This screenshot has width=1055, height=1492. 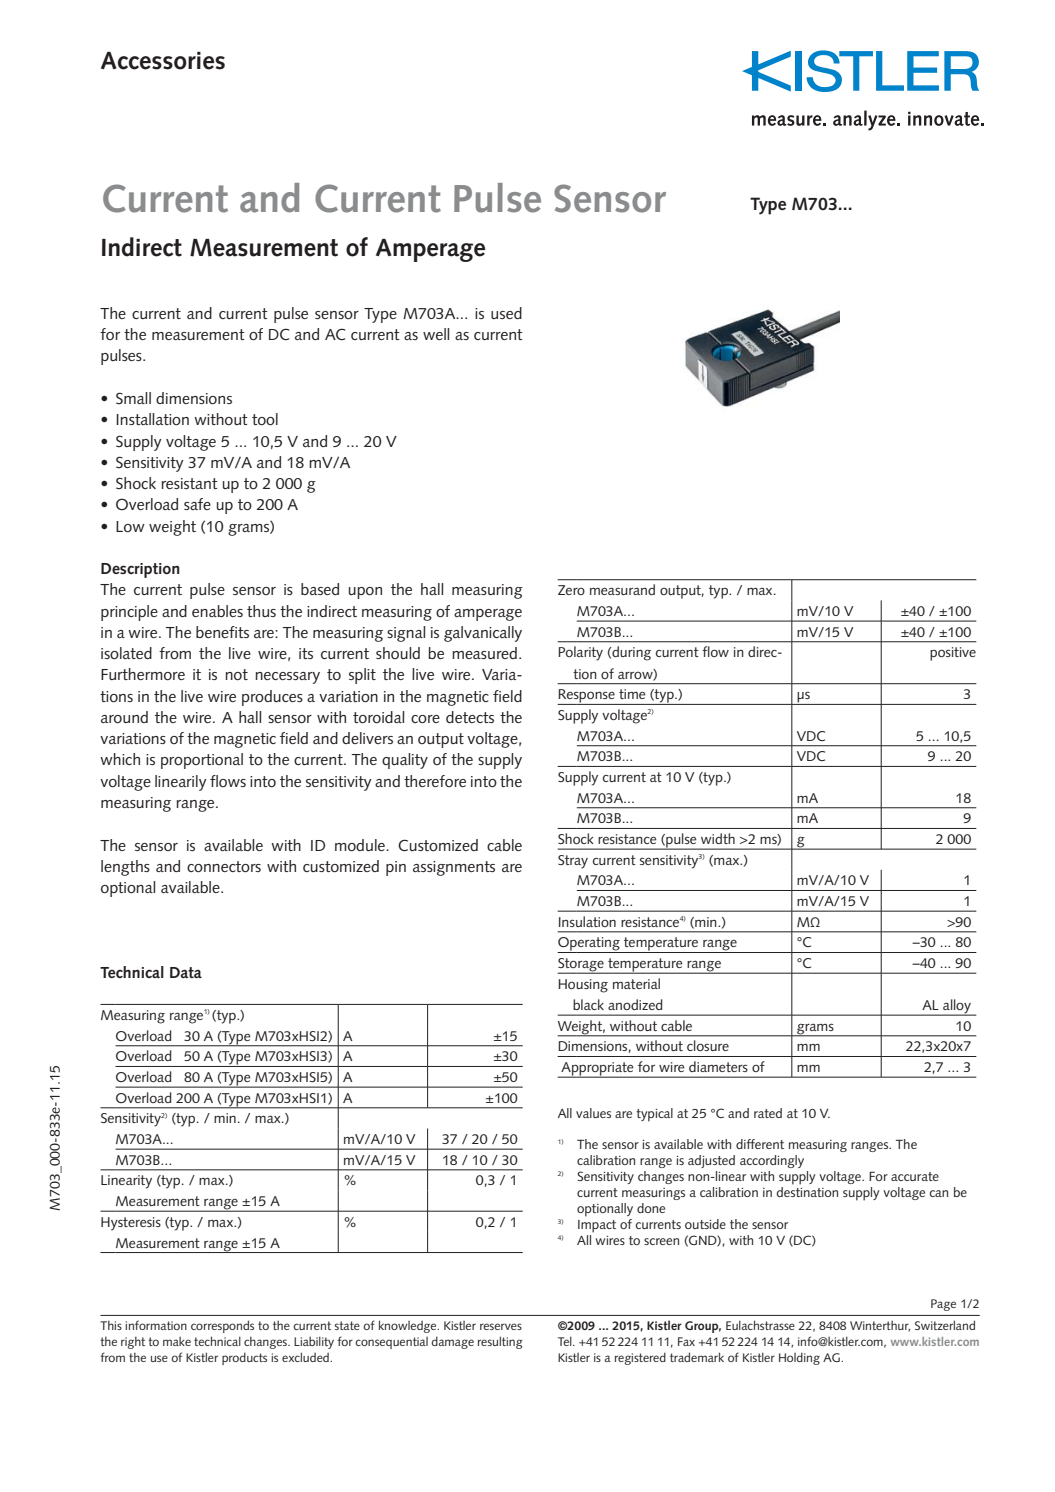 I want to click on Data, so click(x=186, y=972).
